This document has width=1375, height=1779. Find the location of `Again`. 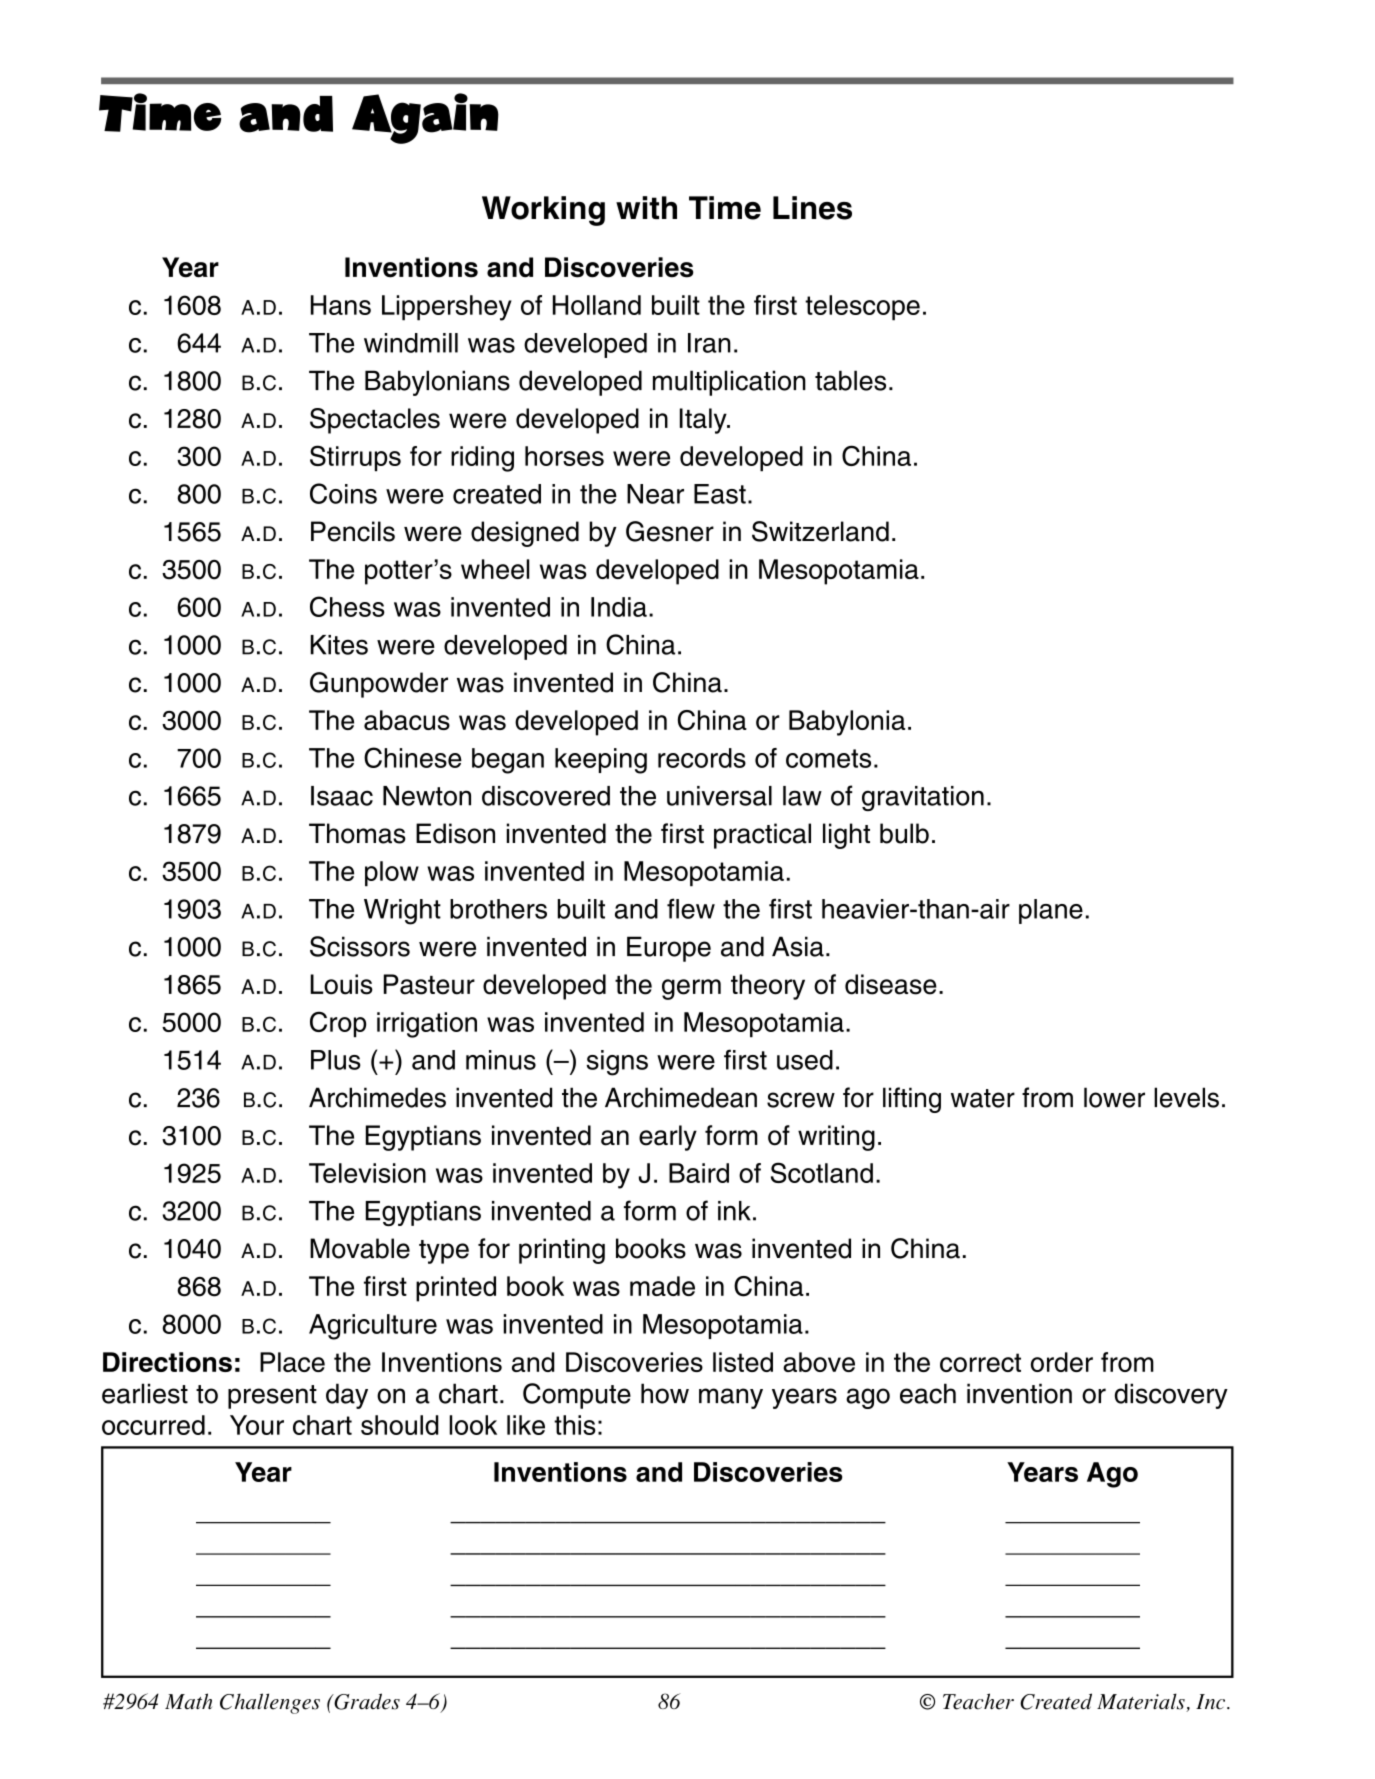

Again is located at coordinates (425, 118).
